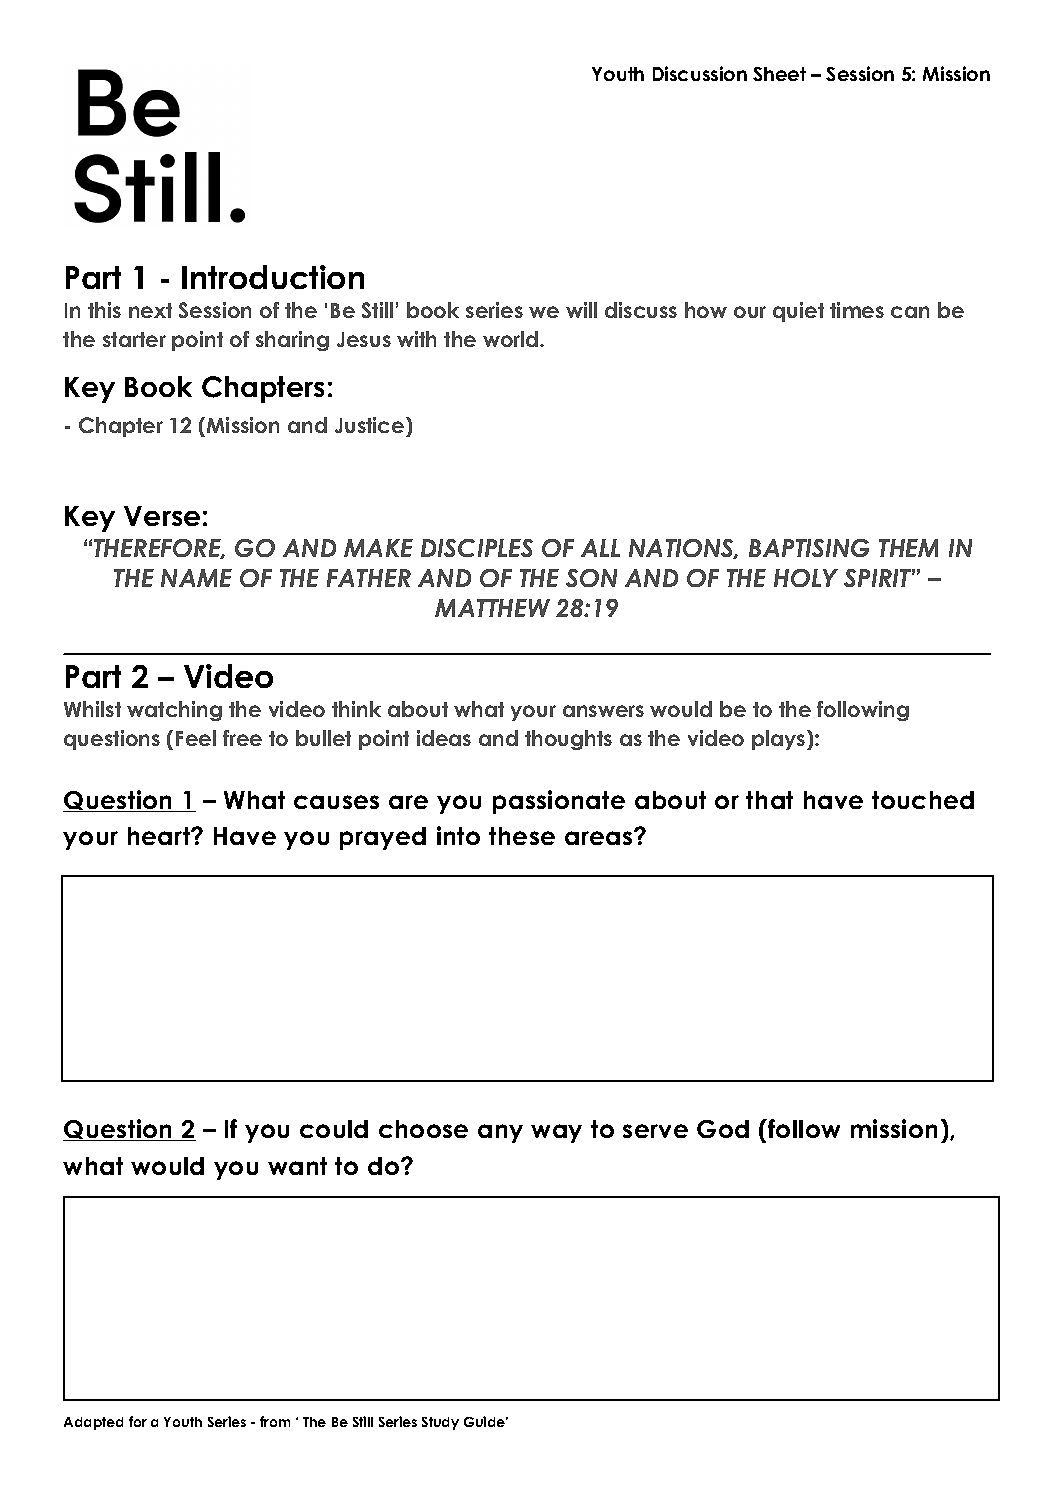 This document has width=1055, height=1493. Describe the element at coordinates (806, 578) in the document. I see `HOLY` at that location.
